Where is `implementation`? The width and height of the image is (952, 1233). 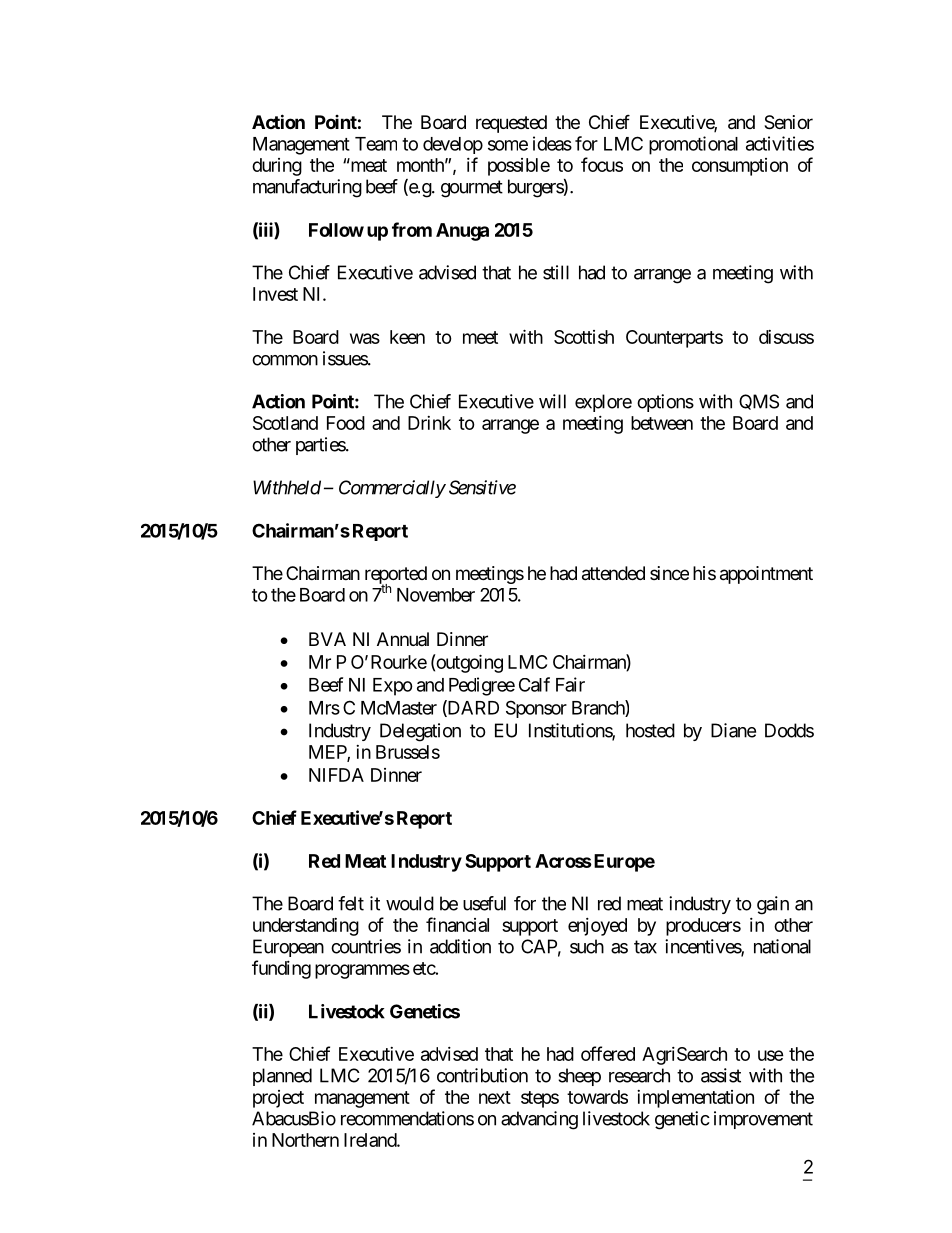
implementation is located at coordinates (695, 1099).
